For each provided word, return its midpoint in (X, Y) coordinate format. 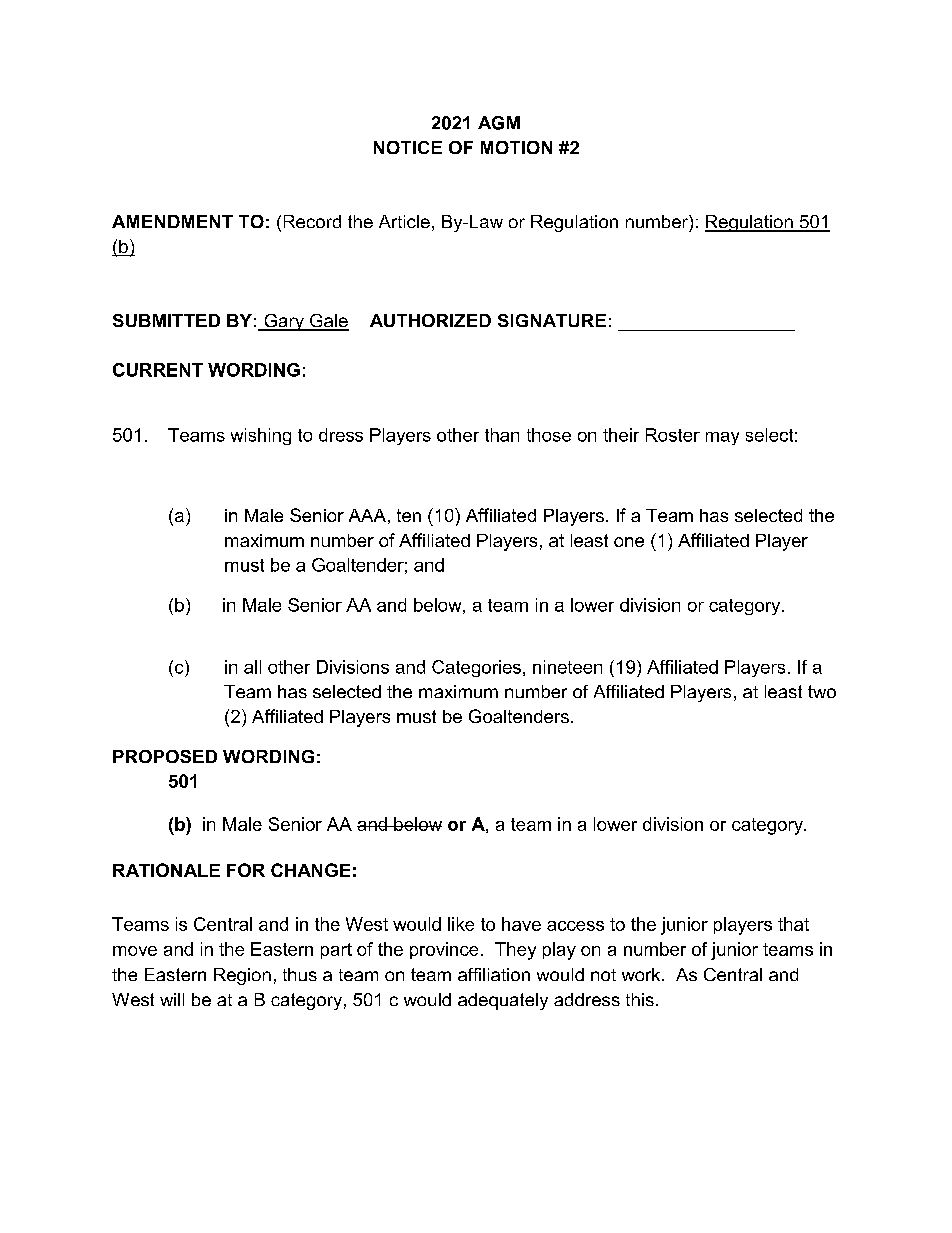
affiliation (494, 974)
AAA (367, 515)
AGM (499, 123)
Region (242, 976)
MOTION (516, 147)
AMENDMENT (172, 221)
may (722, 438)
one (629, 542)
